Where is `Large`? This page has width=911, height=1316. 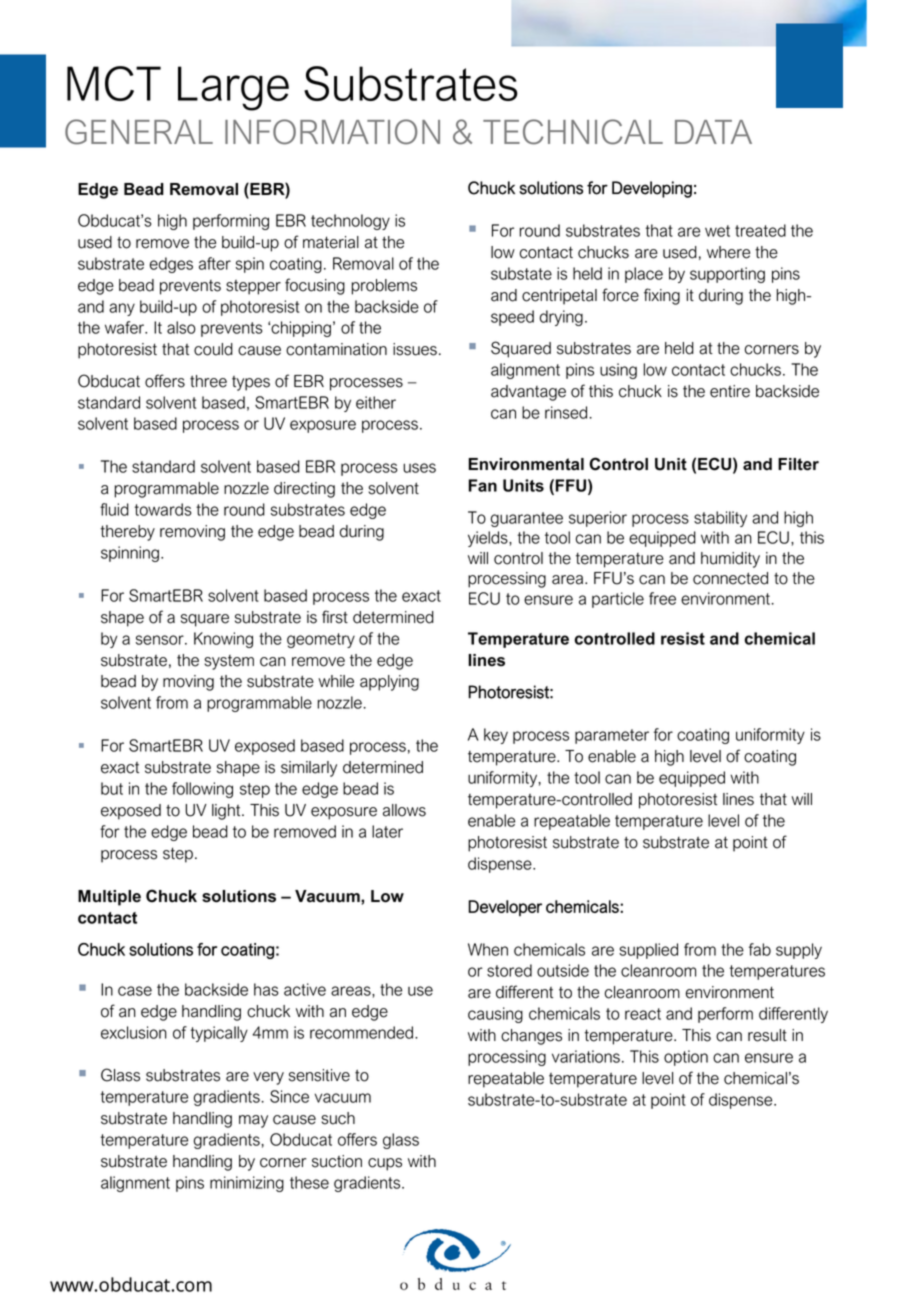
Large is located at coordinates (233, 88).
